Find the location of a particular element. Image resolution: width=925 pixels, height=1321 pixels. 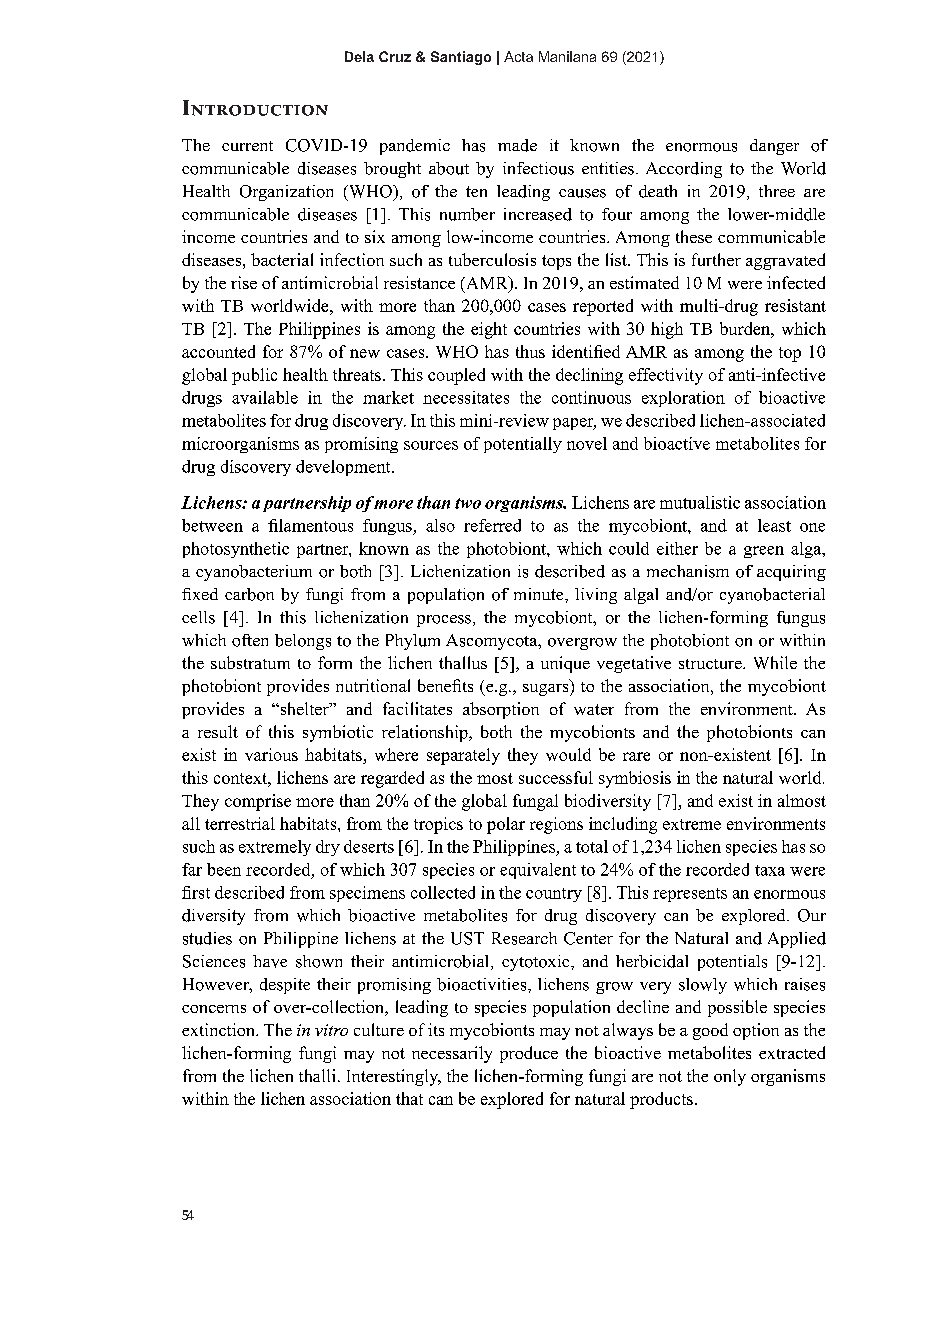

available is located at coordinates (265, 397).
